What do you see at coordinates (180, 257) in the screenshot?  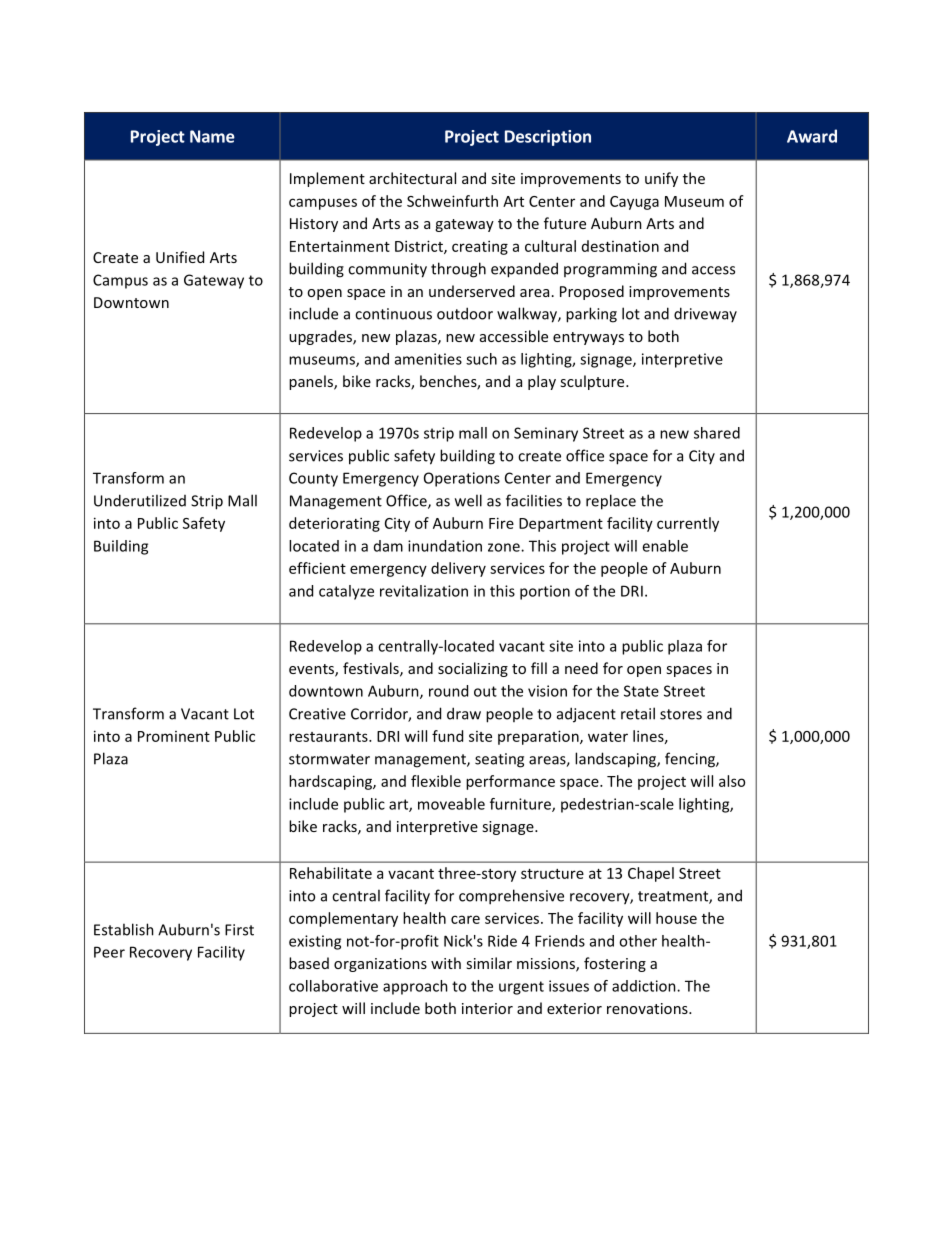 I see `Unified` at bounding box center [180, 257].
